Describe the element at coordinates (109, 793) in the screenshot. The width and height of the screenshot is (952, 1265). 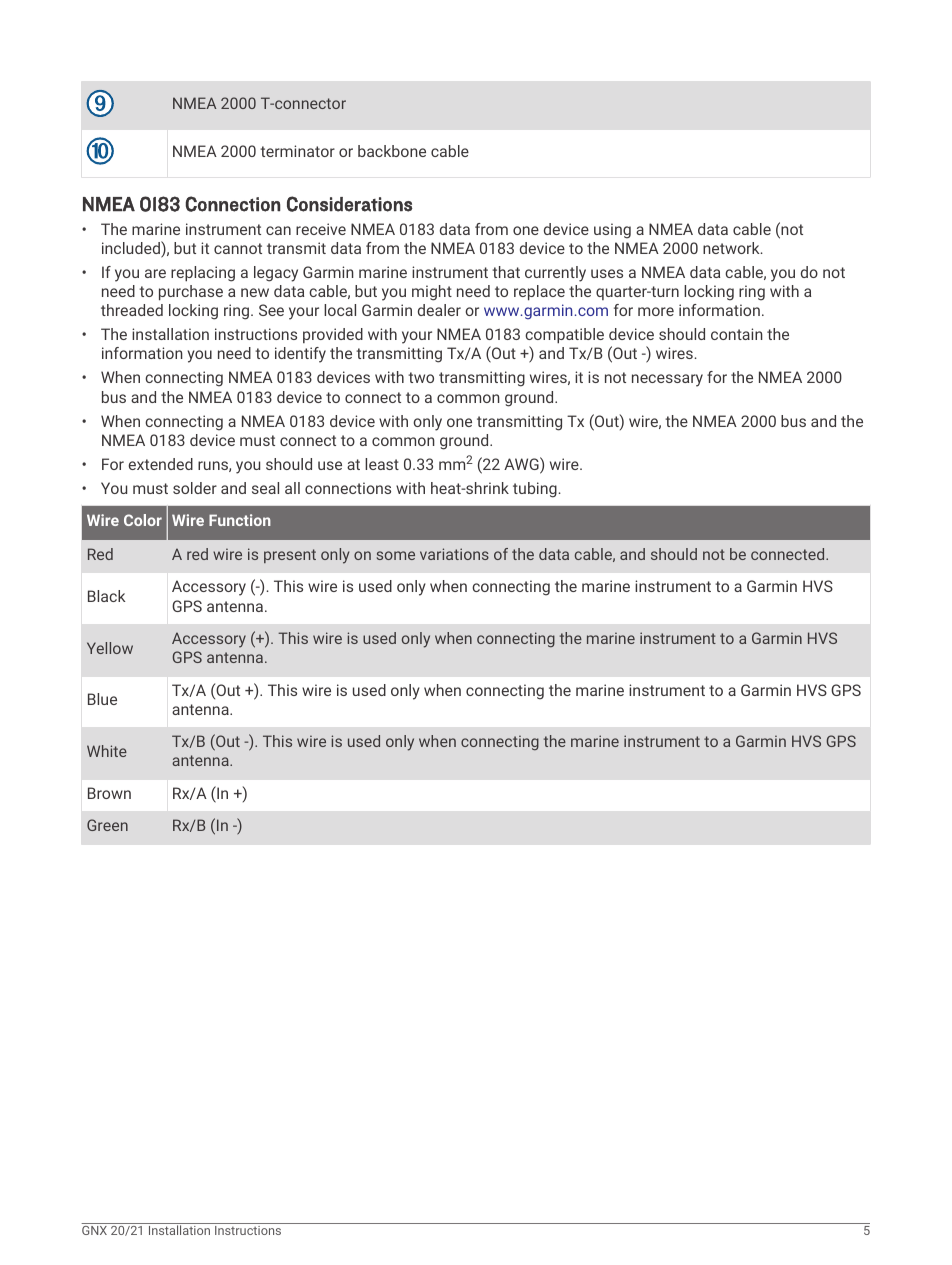
I see `Brown` at that location.
